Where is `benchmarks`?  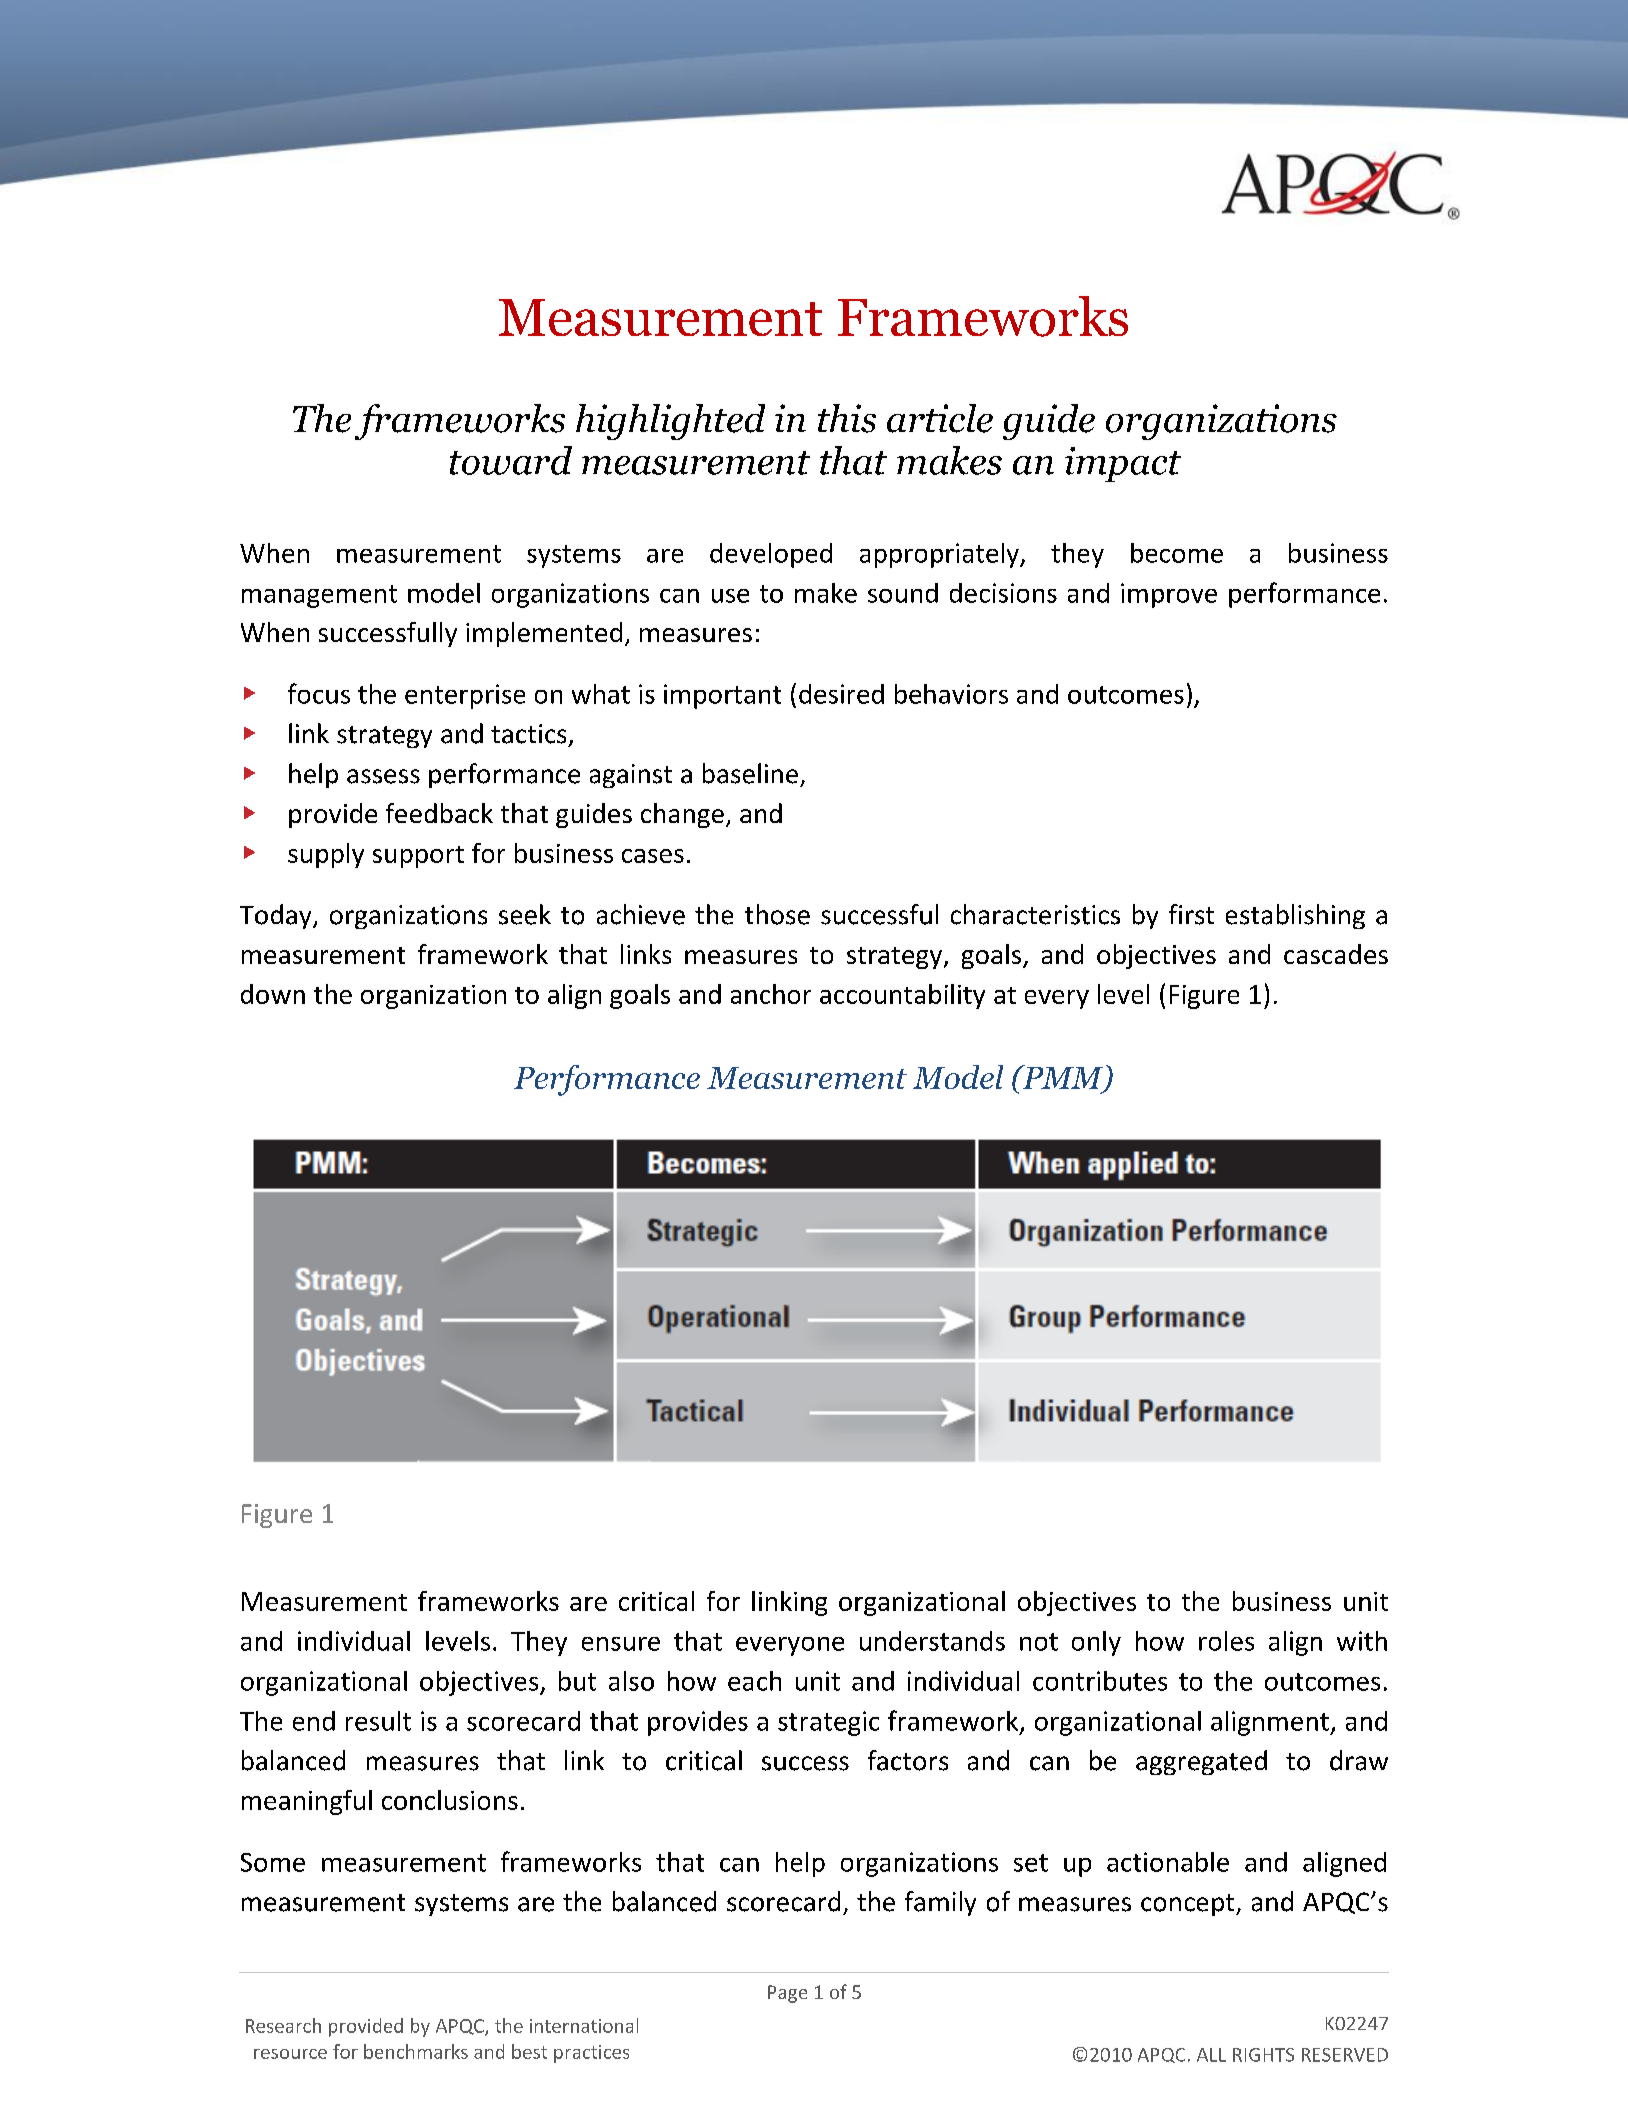 benchmarks is located at coordinates (416, 2051).
